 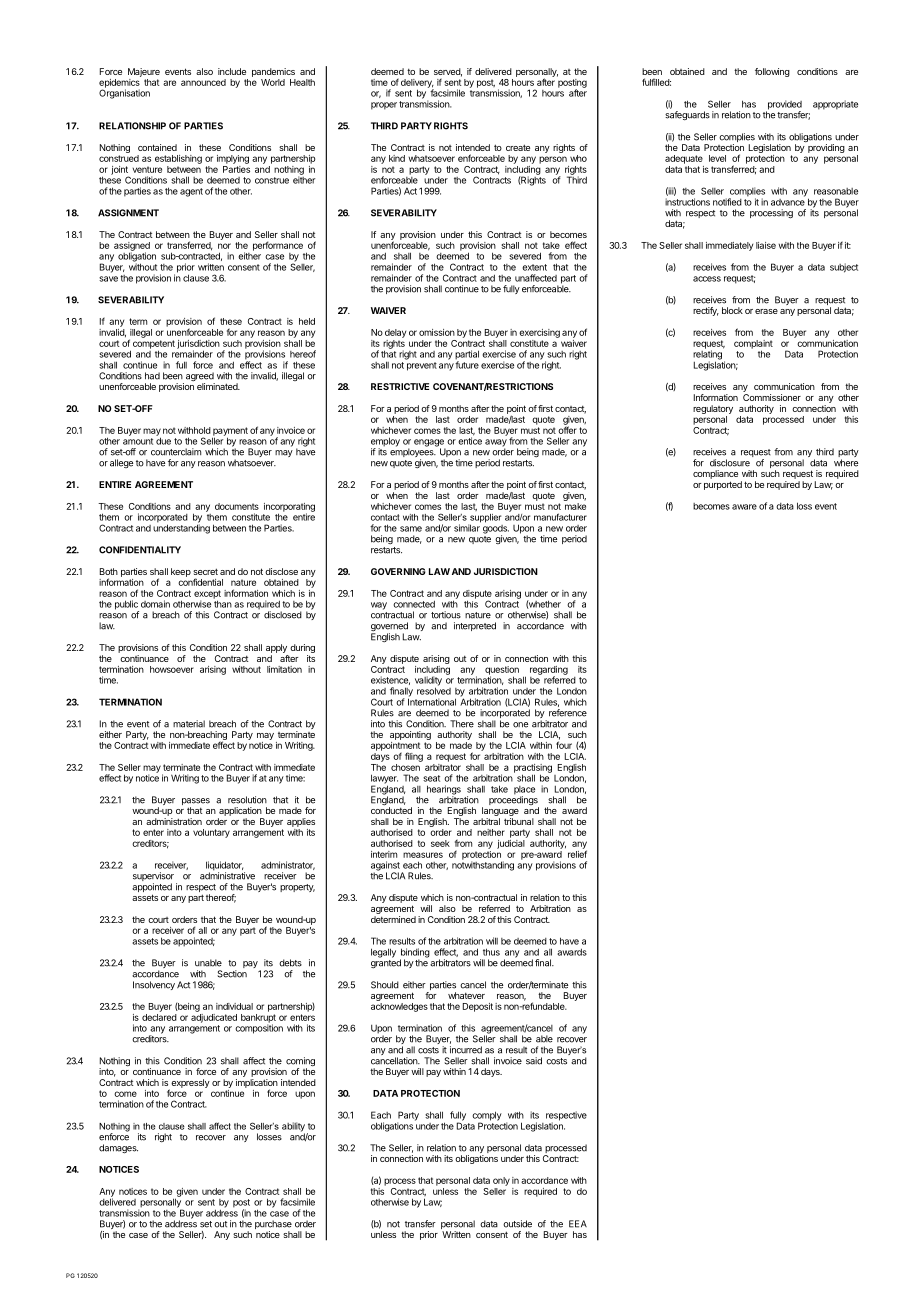 I want to click on relief, so click(x=577, y=853).
